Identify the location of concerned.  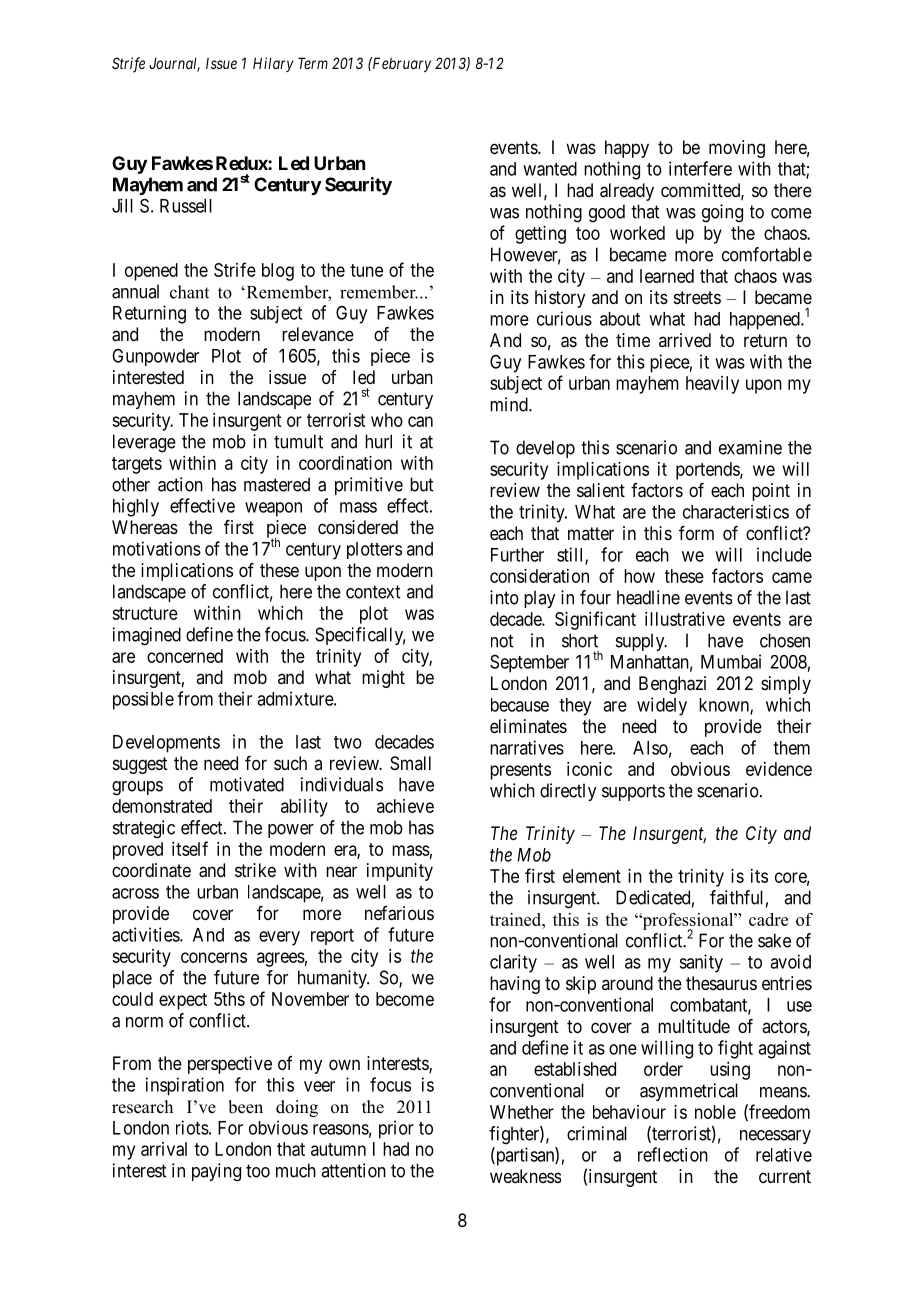
(185, 656).
